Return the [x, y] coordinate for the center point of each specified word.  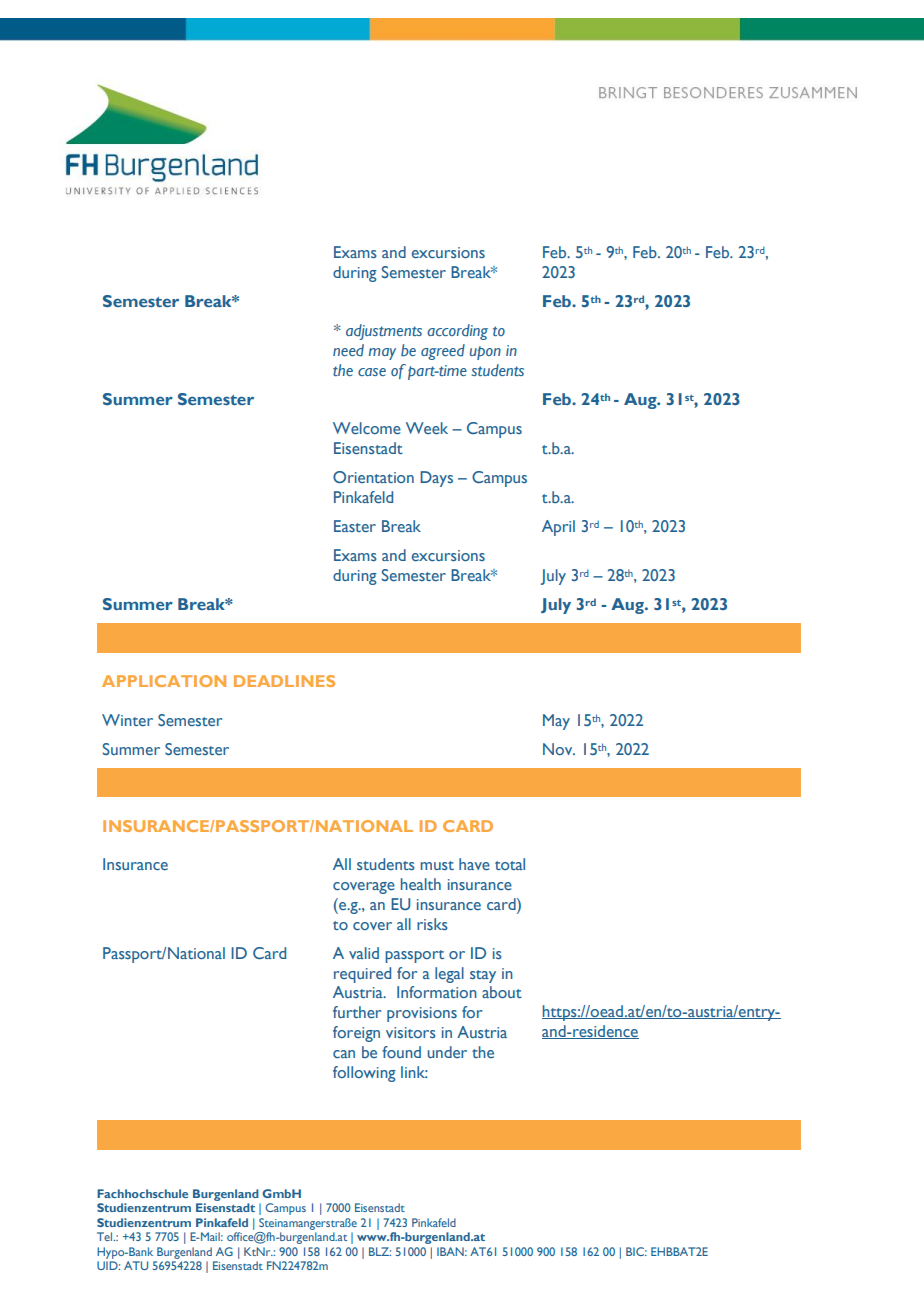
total [510, 864]
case [372, 372]
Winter [127, 720]
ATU [136, 1265]
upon [485, 353]
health [421, 884]
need [348, 350]
